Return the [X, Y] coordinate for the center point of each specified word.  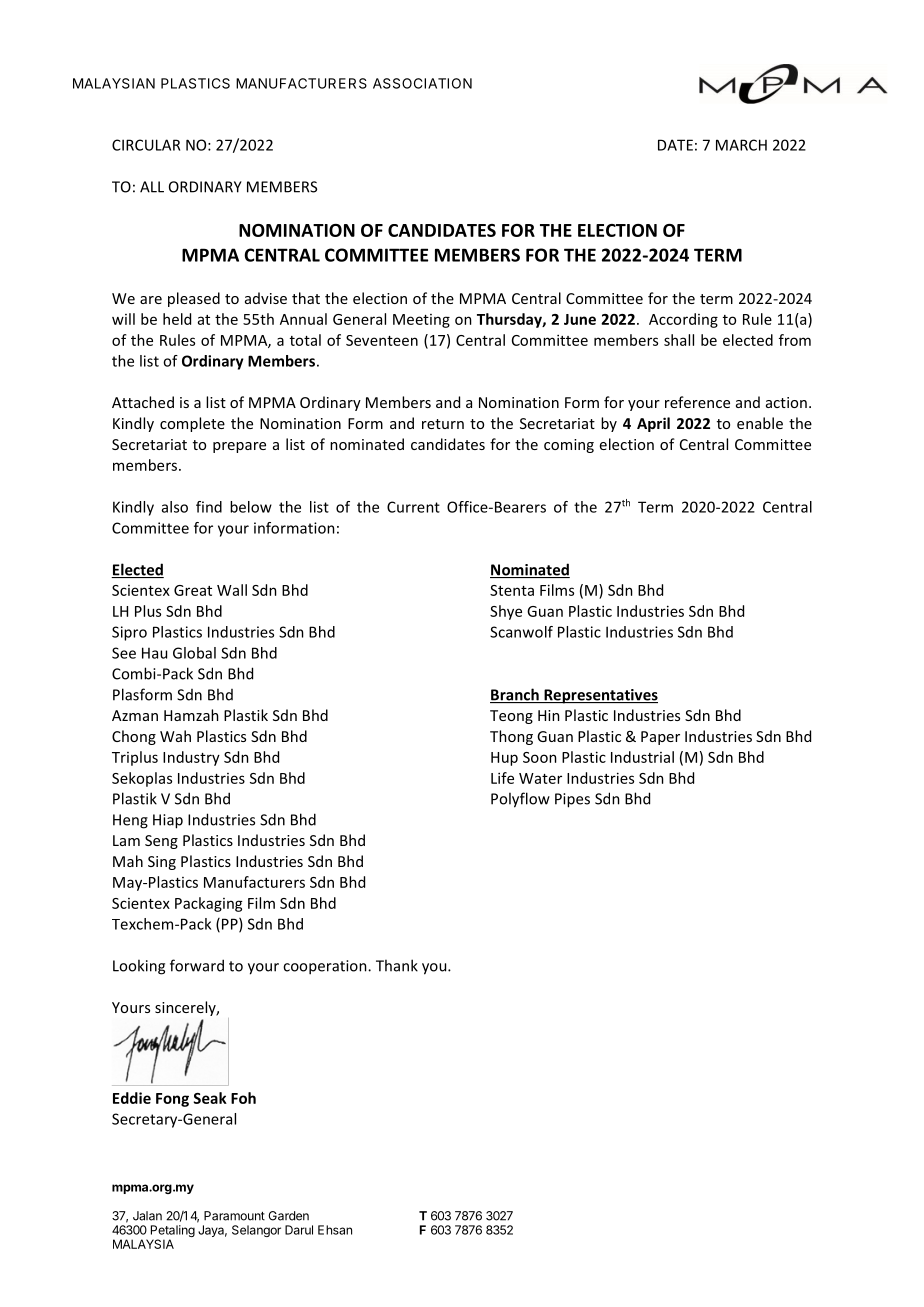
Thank [397, 965]
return [443, 424]
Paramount [234, 1216]
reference [697, 402]
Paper [660, 738]
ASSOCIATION [422, 83]
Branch [515, 695]
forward [197, 965]
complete [192, 424]
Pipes [572, 800]
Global [194, 653]
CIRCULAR [146, 145]
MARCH [741, 145]
